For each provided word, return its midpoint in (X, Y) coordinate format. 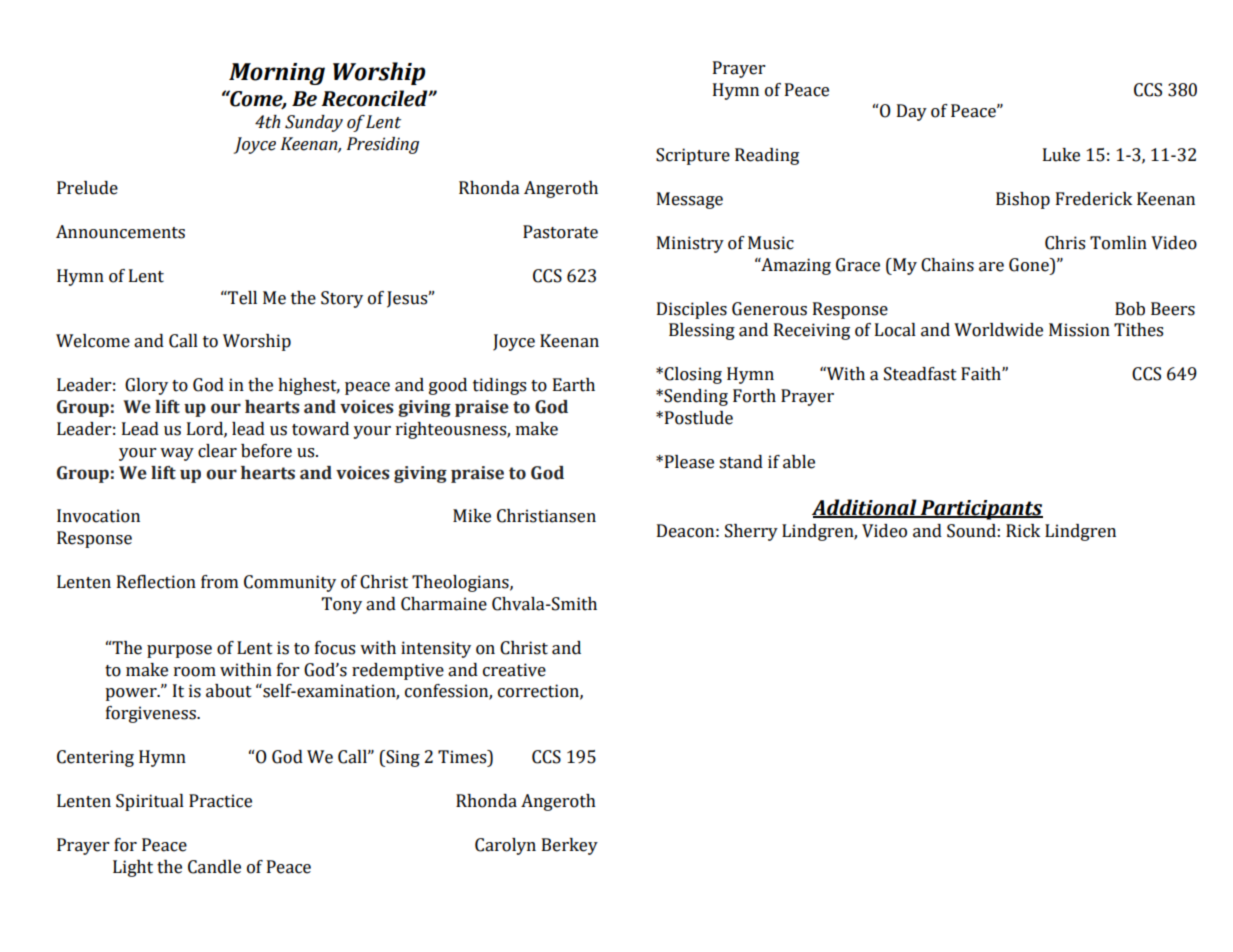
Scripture (693, 156)
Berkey (570, 846)
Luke (1061, 155)
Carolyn (505, 846)
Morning (277, 74)
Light (133, 868)
